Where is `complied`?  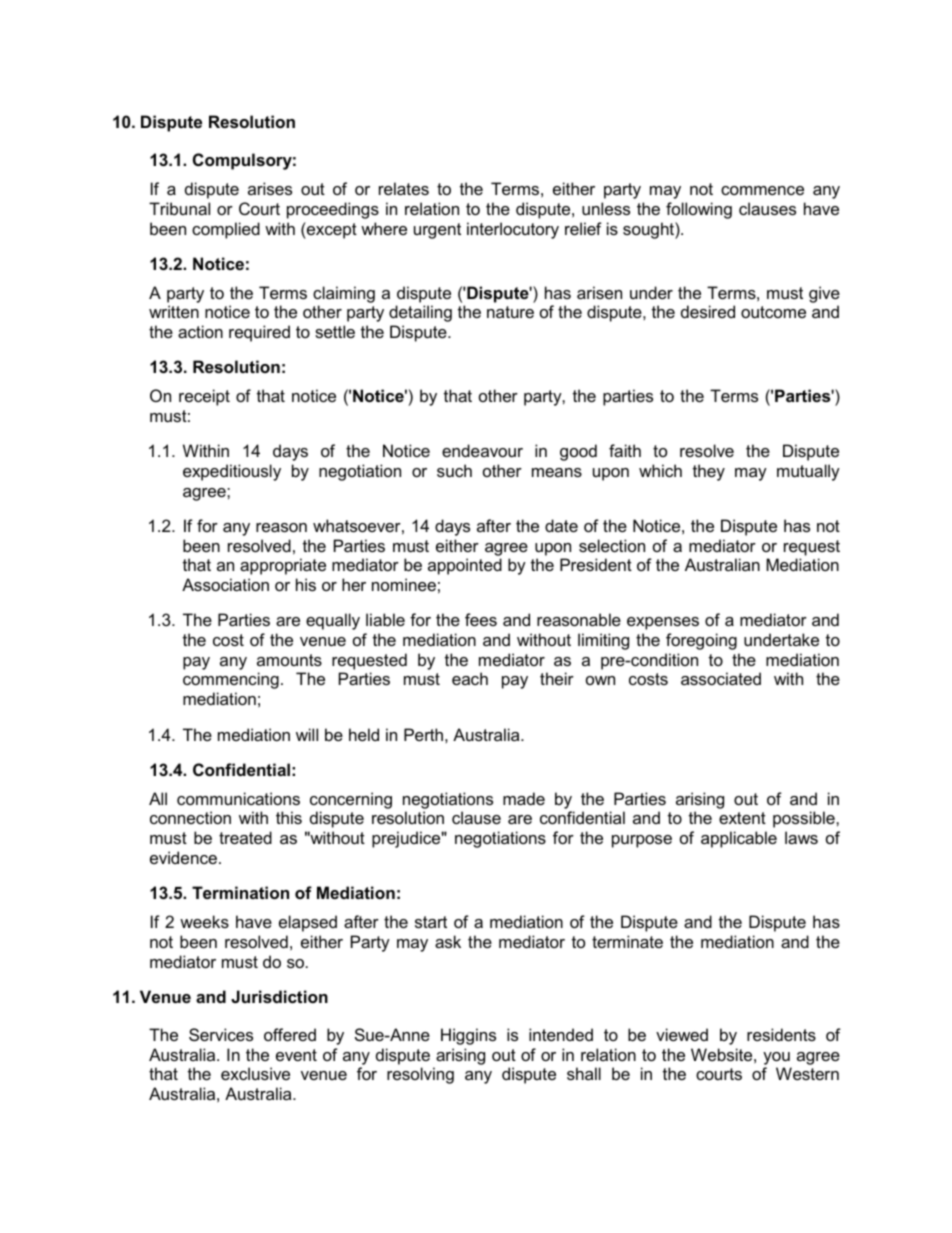
complied is located at coordinates (226, 230).
